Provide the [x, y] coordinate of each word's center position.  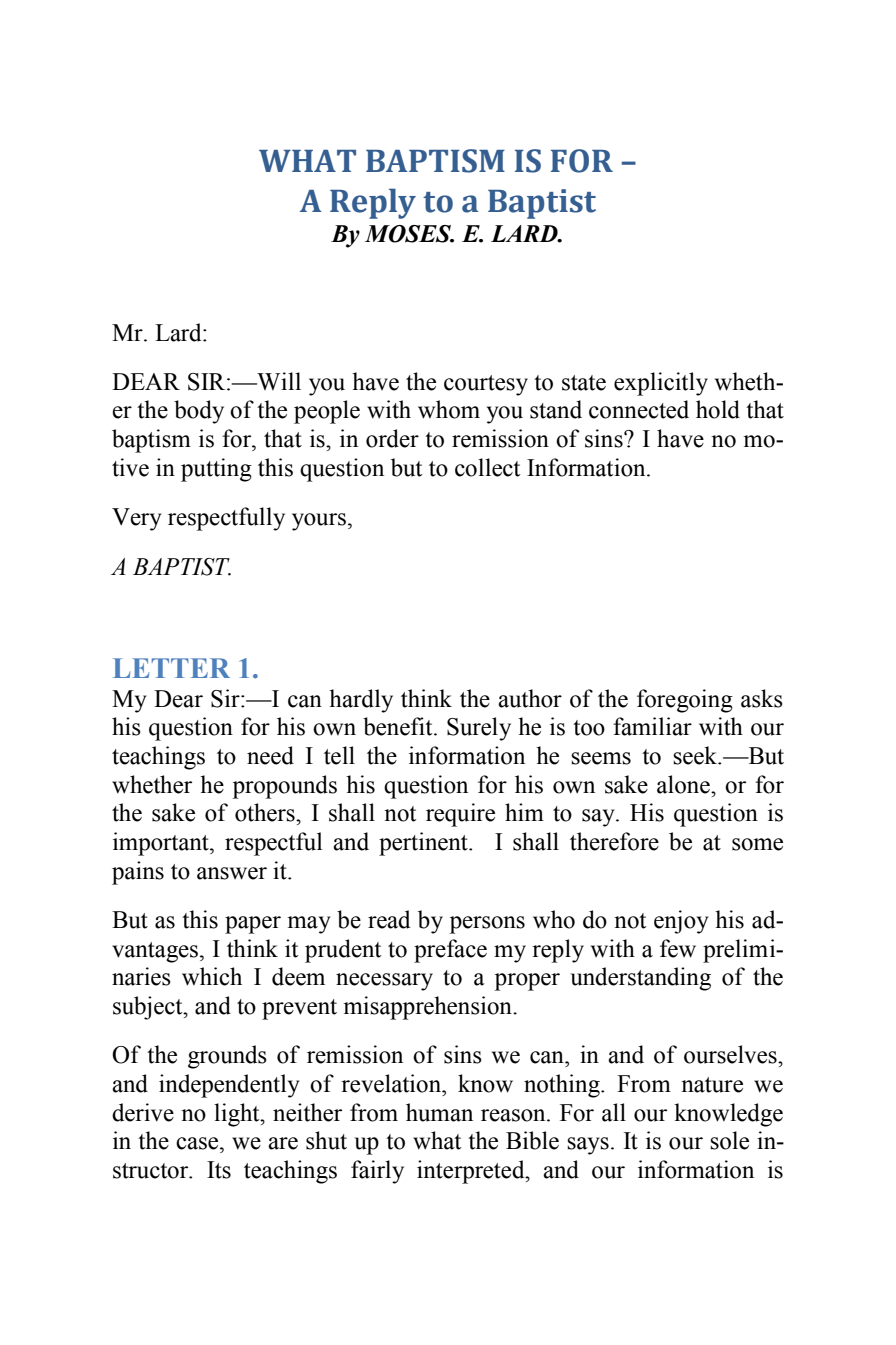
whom [449, 409]
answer [232, 873]
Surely [479, 729]
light [238, 1115]
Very [137, 519]
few [678, 948]
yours [319, 522]
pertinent [424, 844]
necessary [384, 982]
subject [149, 1008]
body [199, 412]
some [757, 844]
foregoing [685, 701]
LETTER [171, 668]
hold [718, 409]
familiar [652, 726]
